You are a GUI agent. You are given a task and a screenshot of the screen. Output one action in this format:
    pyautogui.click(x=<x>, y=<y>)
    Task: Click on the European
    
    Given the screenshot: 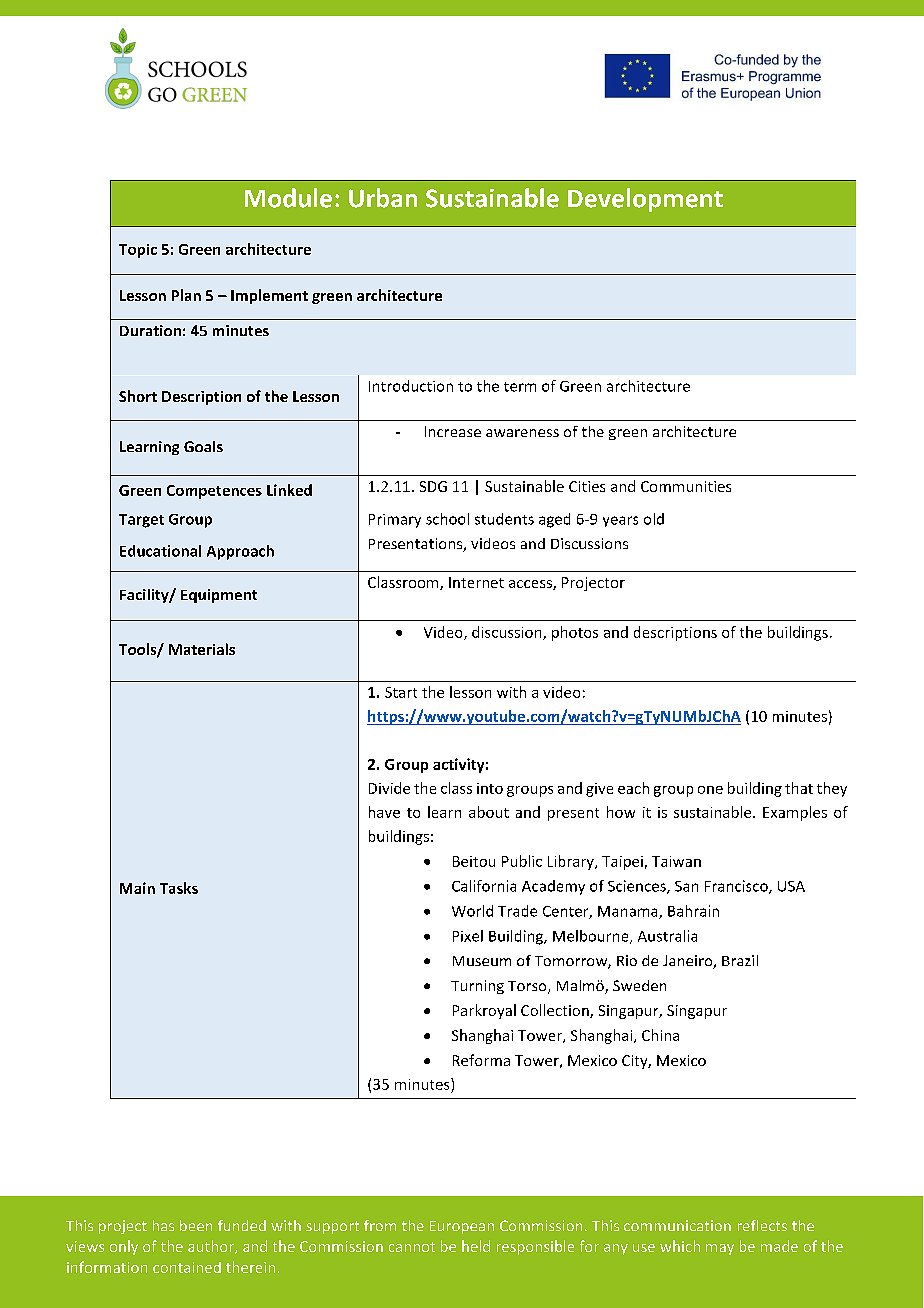 What is the action you would take?
    pyautogui.click(x=462, y=1227)
